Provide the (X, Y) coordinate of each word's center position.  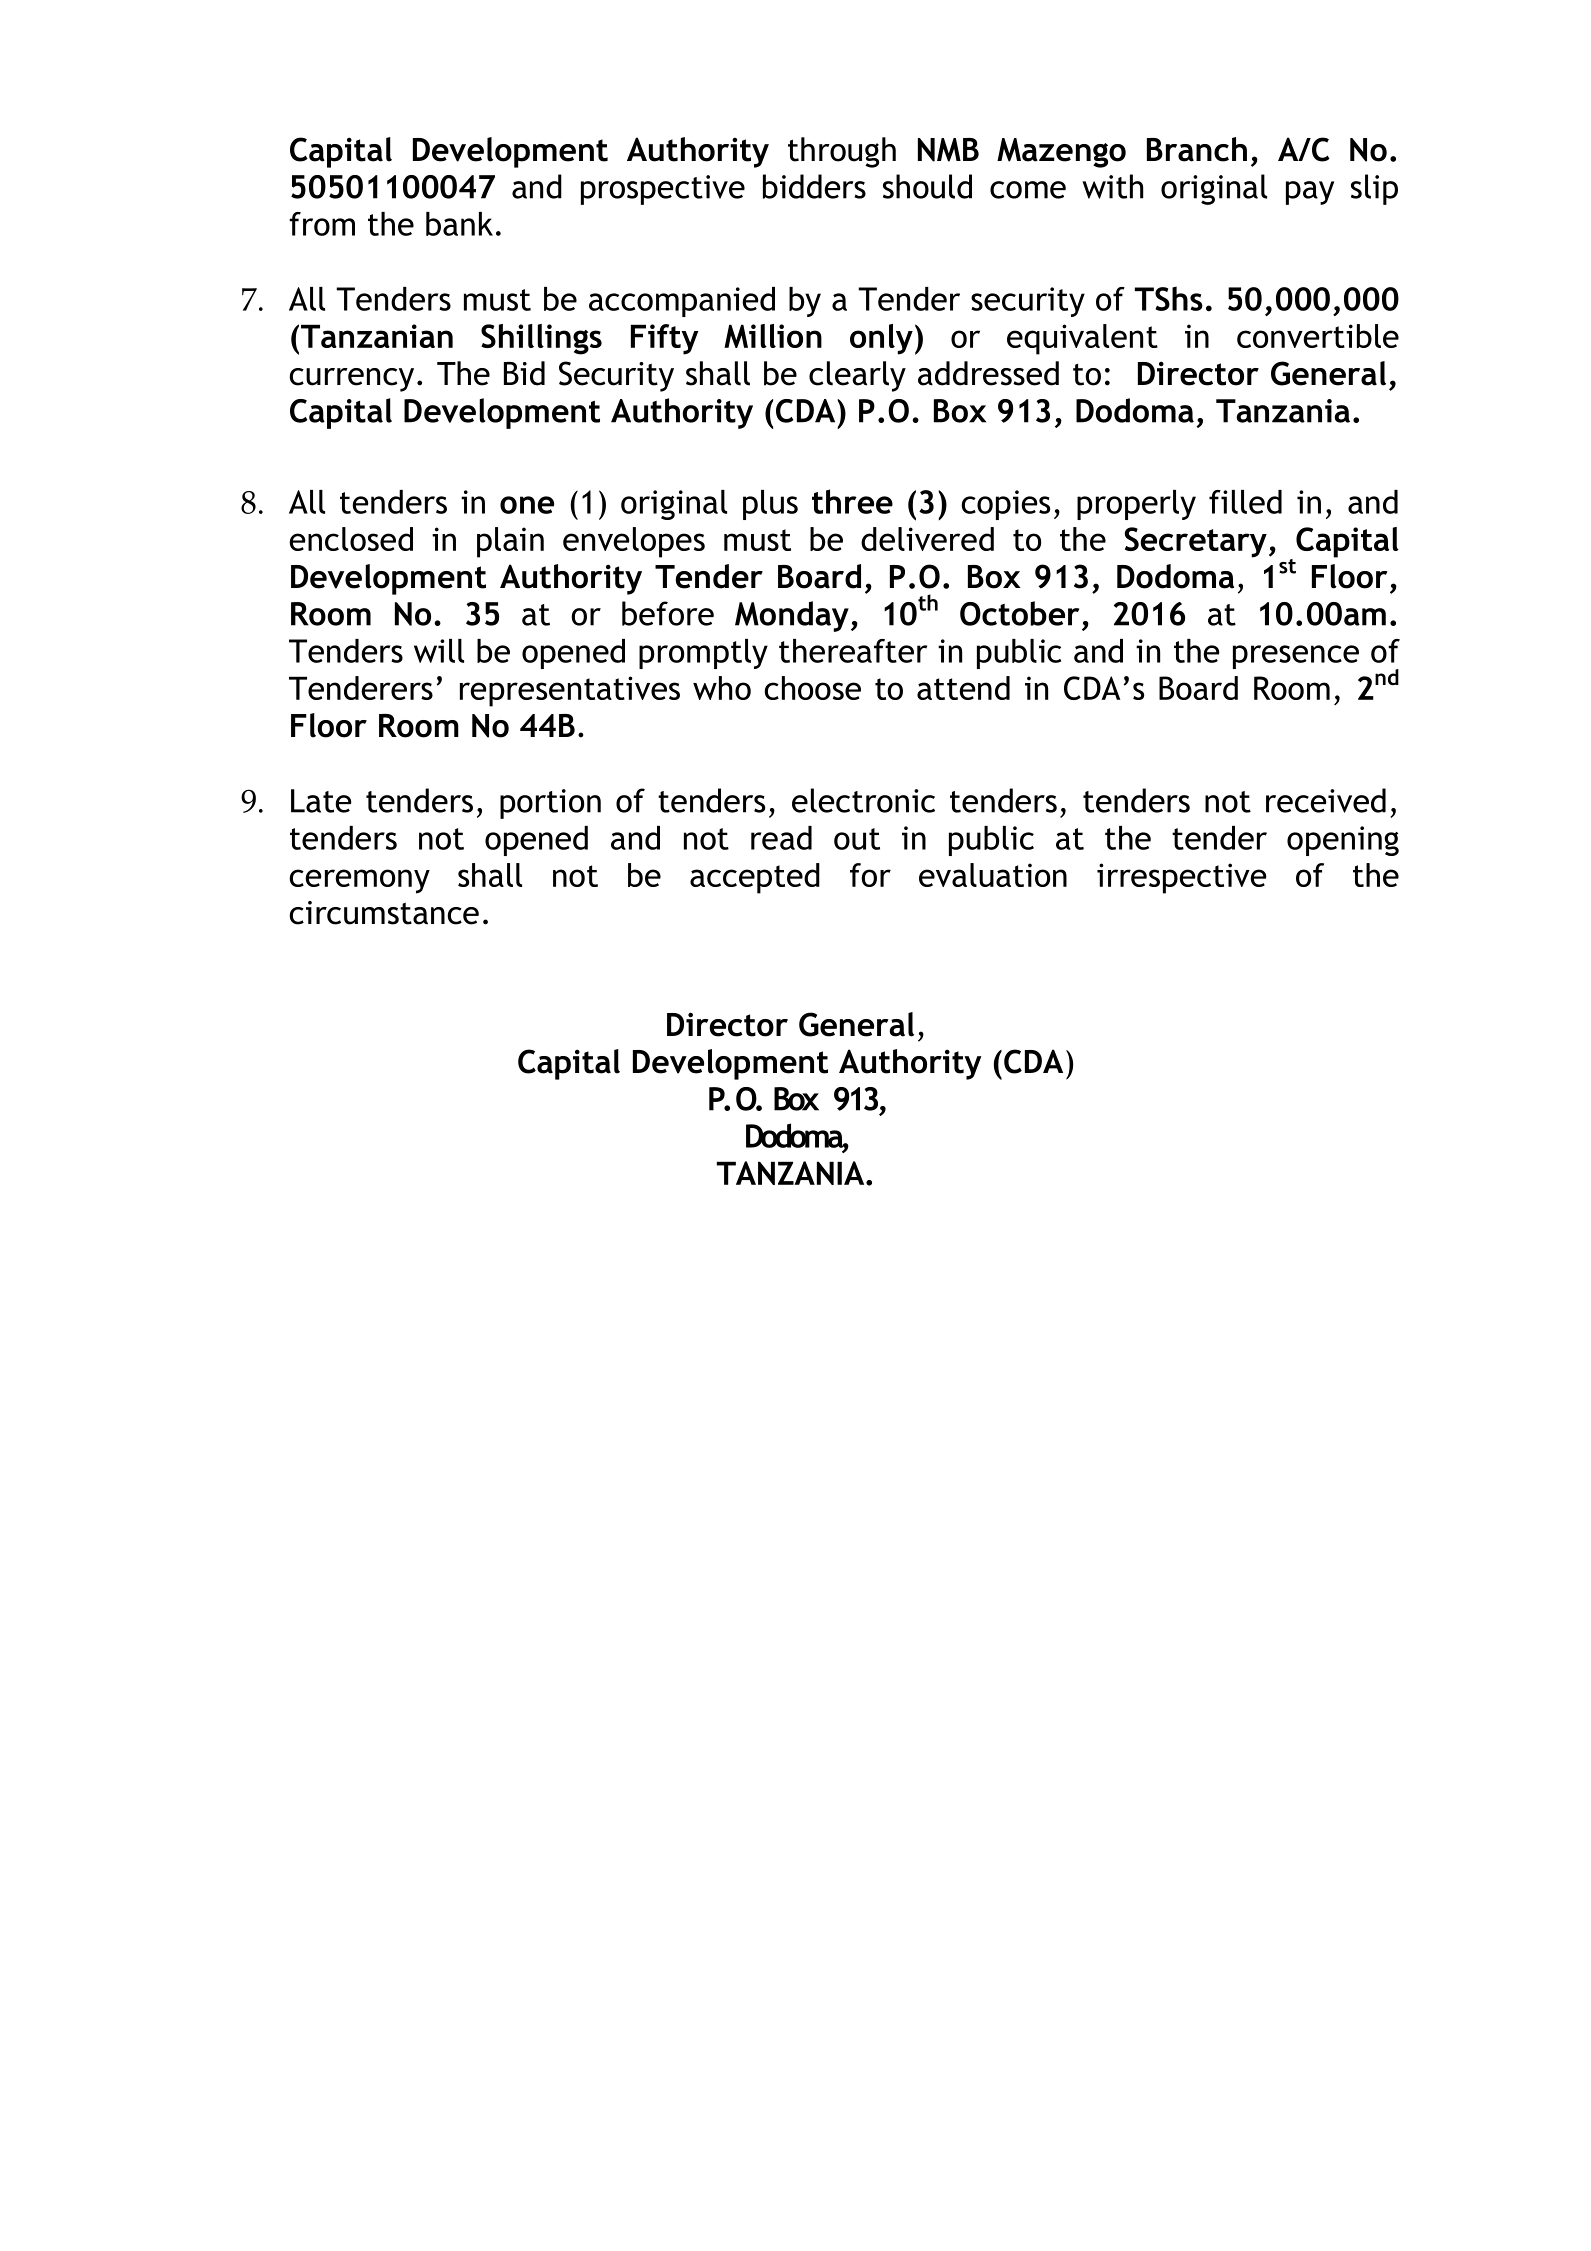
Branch (1197, 149)
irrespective (1182, 878)
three (852, 501)
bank (459, 224)
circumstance (384, 913)
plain (510, 542)
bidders (814, 186)
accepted (755, 878)
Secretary (1196, 542)
